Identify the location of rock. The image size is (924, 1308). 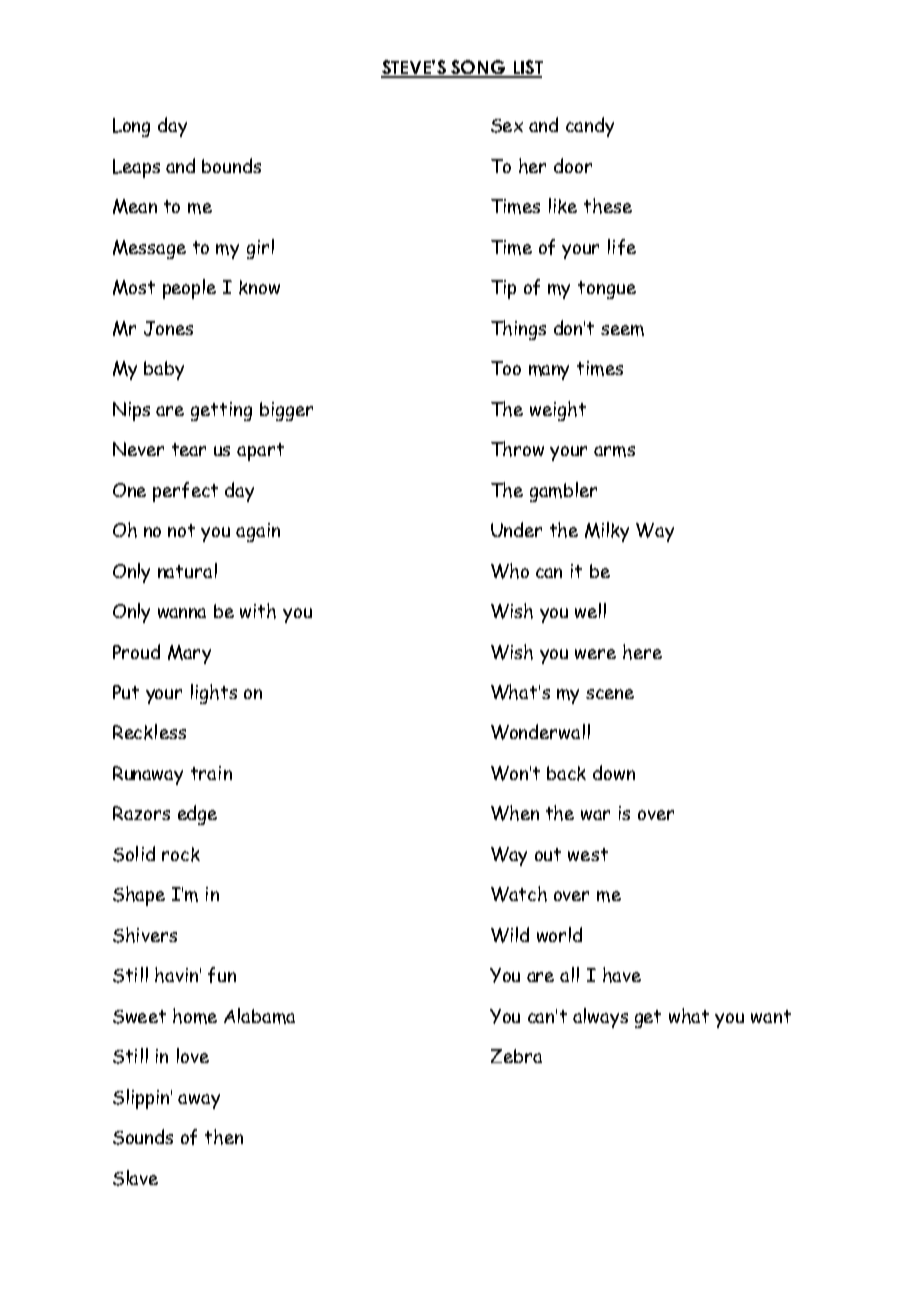
(181, 854).
